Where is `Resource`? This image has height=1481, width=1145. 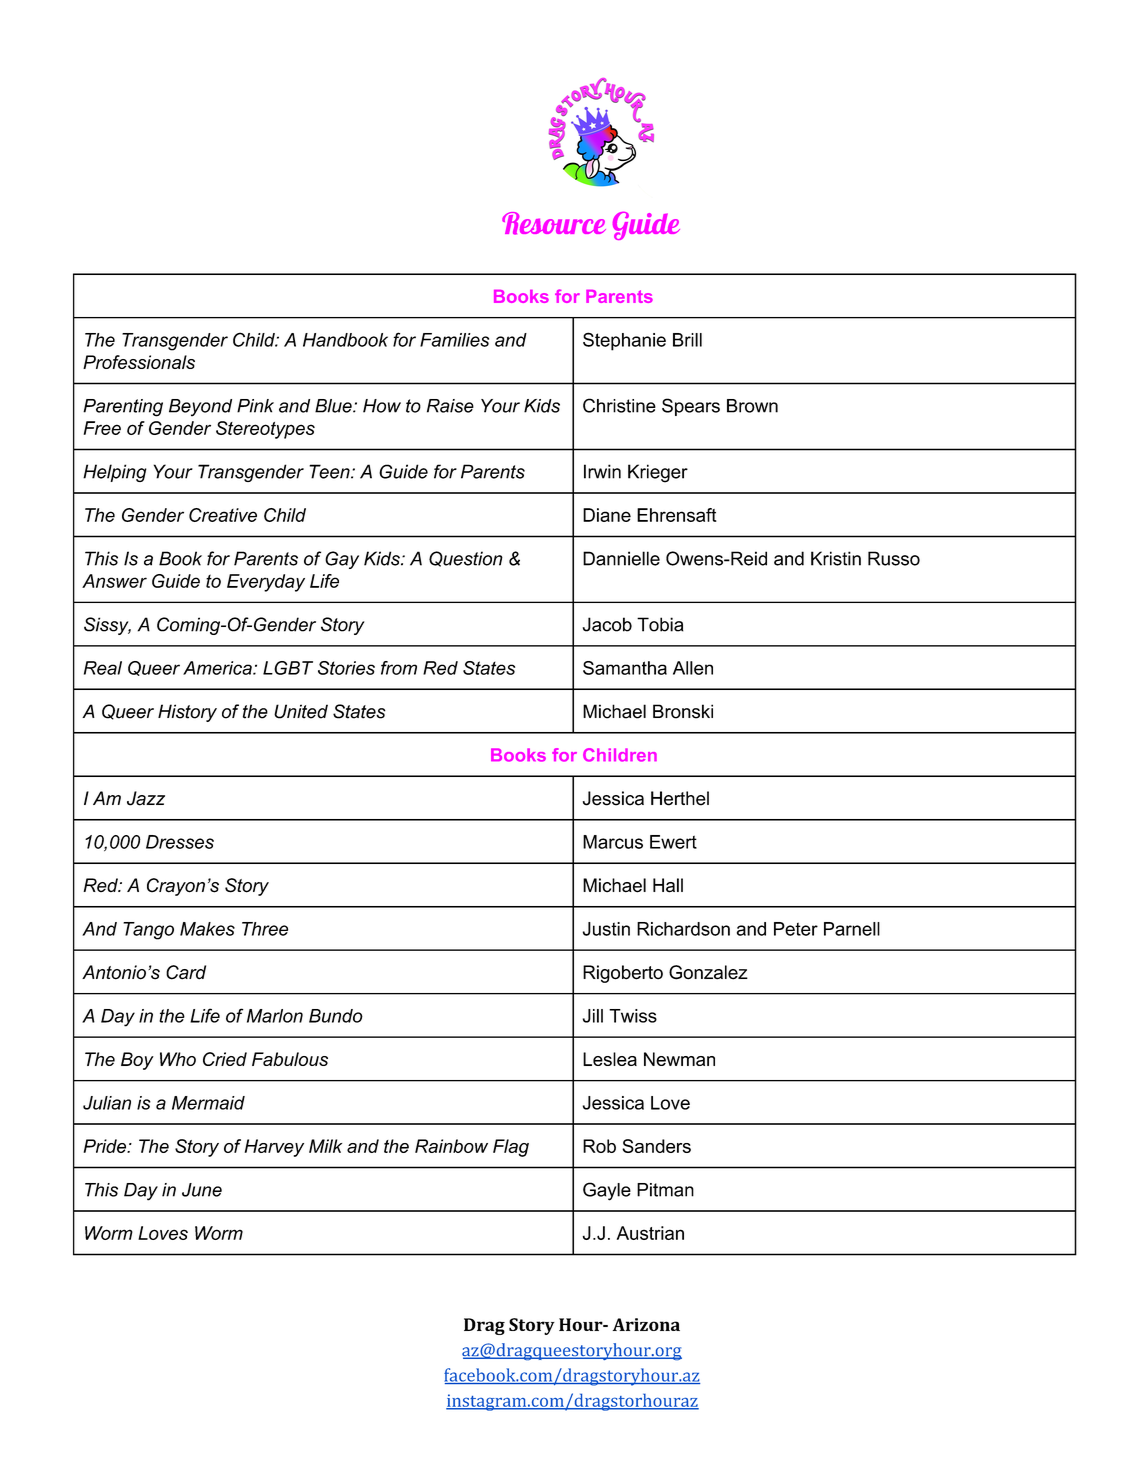
Resource is located at coordinates (554, 223).
